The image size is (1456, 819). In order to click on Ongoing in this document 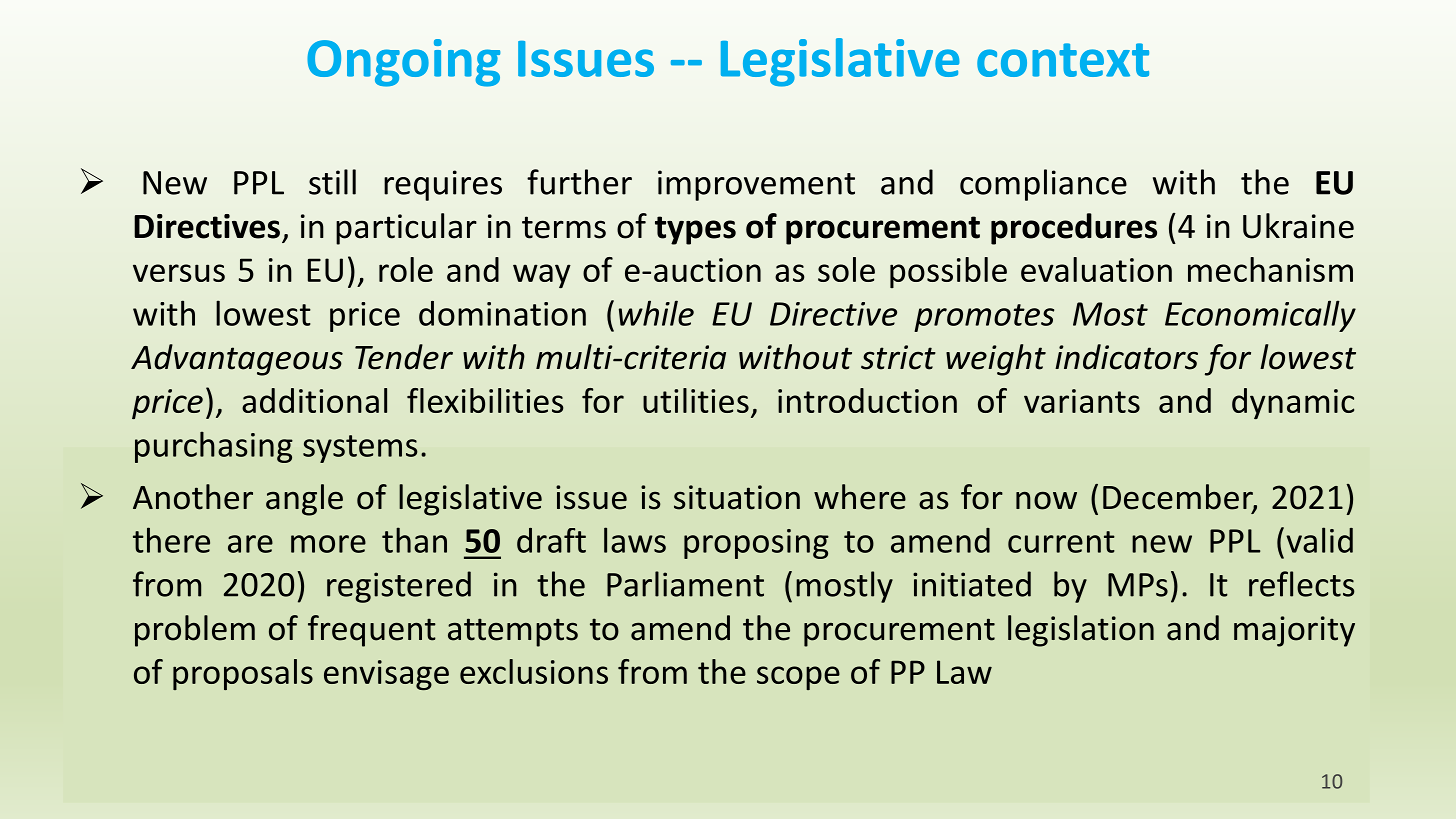, I will do `click(403, 63)`.
